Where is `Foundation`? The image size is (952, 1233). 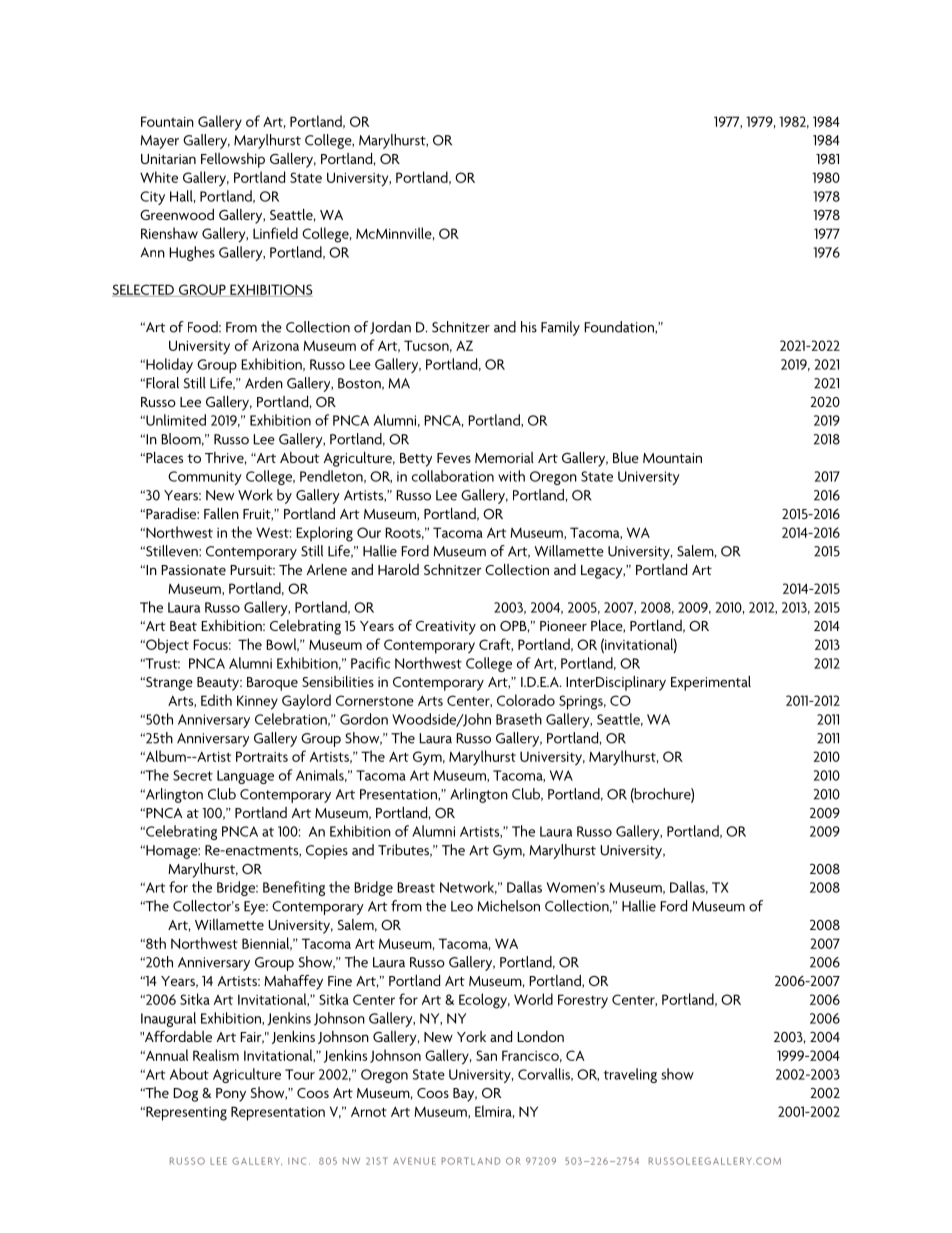 Foundation is located at coordinates (620, 327).
